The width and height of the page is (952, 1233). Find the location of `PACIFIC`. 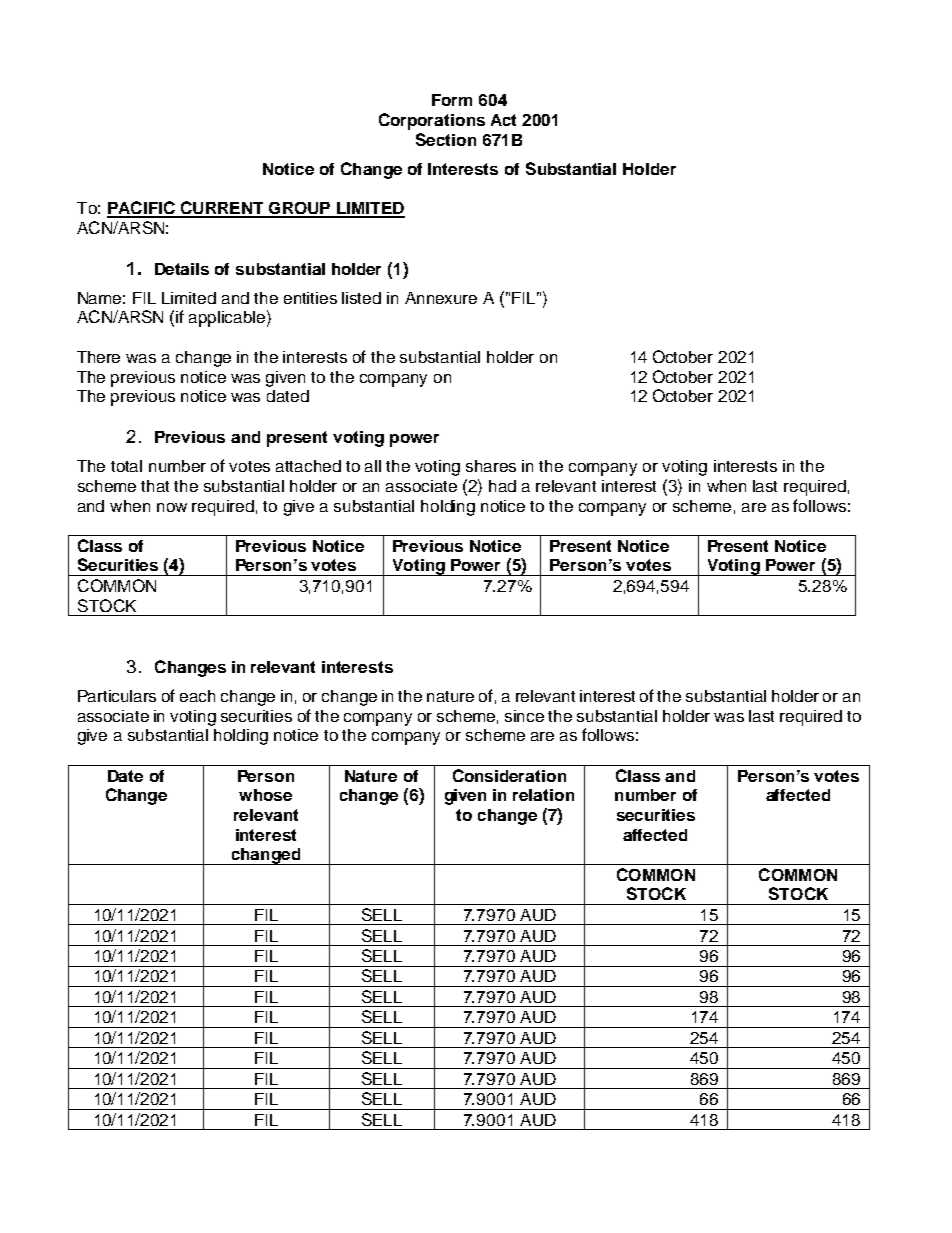

PACIFIC is located at coordinates (142, 209).
